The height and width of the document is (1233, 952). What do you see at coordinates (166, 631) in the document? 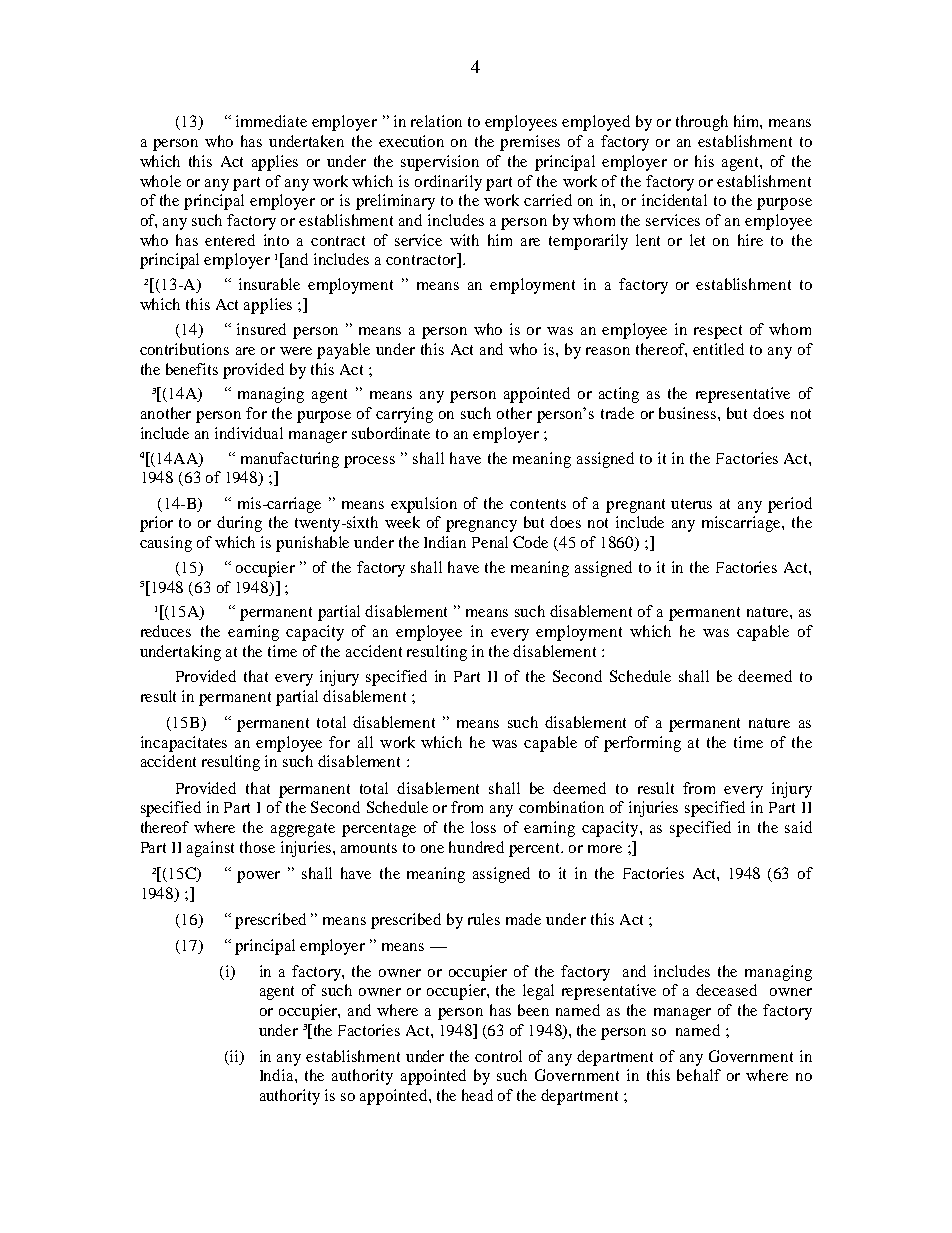
I see `reduces` at bounding box center [166, 631].
